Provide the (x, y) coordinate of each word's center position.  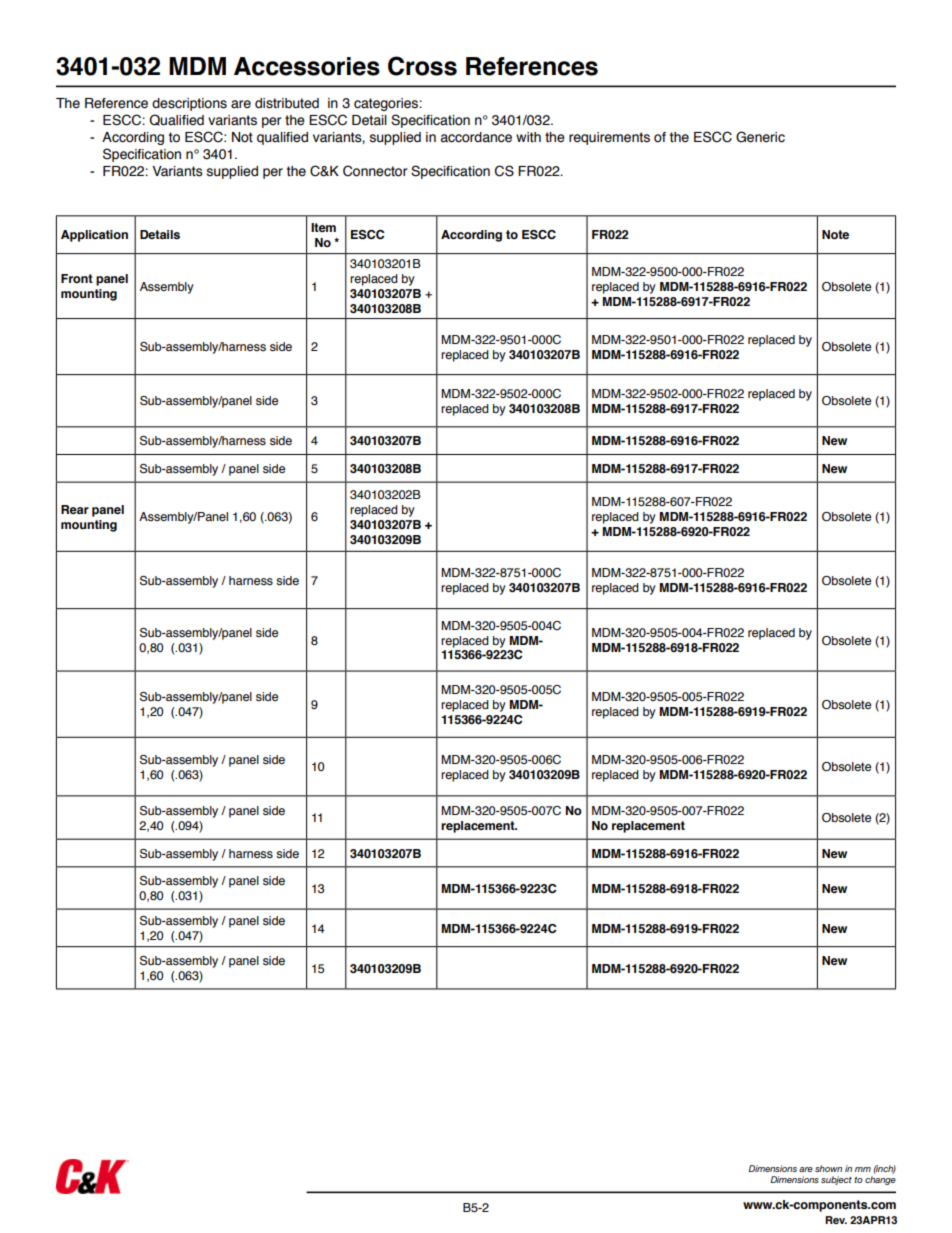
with (528, 137)
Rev (836, 1220)
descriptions (189, 104)
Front (77, 278)
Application (94, 236)
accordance (476, 137)
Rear (75, 509)
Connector (375, 171)
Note (835, 234)
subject (836, 1180)
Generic (760, 137)
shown (828, 1168)
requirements (609, 138)
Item (323, 227)
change (880, 1180)
